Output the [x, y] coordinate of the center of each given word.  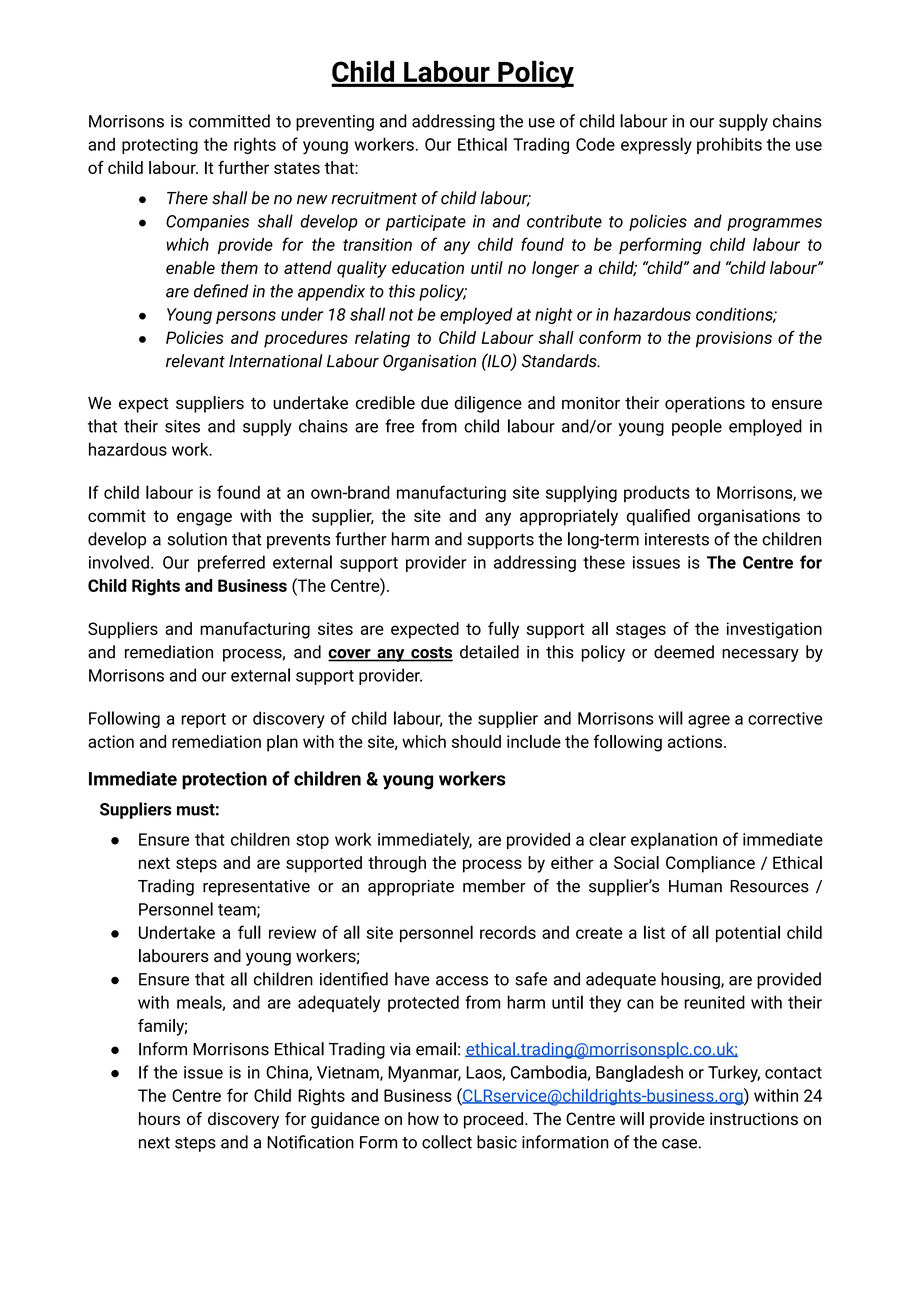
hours [159, 1118]
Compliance [710, 864]
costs [431, 654]
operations [705, 404]
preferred [231, 563]
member [494, 886]
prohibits [729, 145]
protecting [160, 146]
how [423, 1118]
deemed [684, 652]
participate [426, 223]
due [434, 403]
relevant [195, 361]
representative [256, 888]
